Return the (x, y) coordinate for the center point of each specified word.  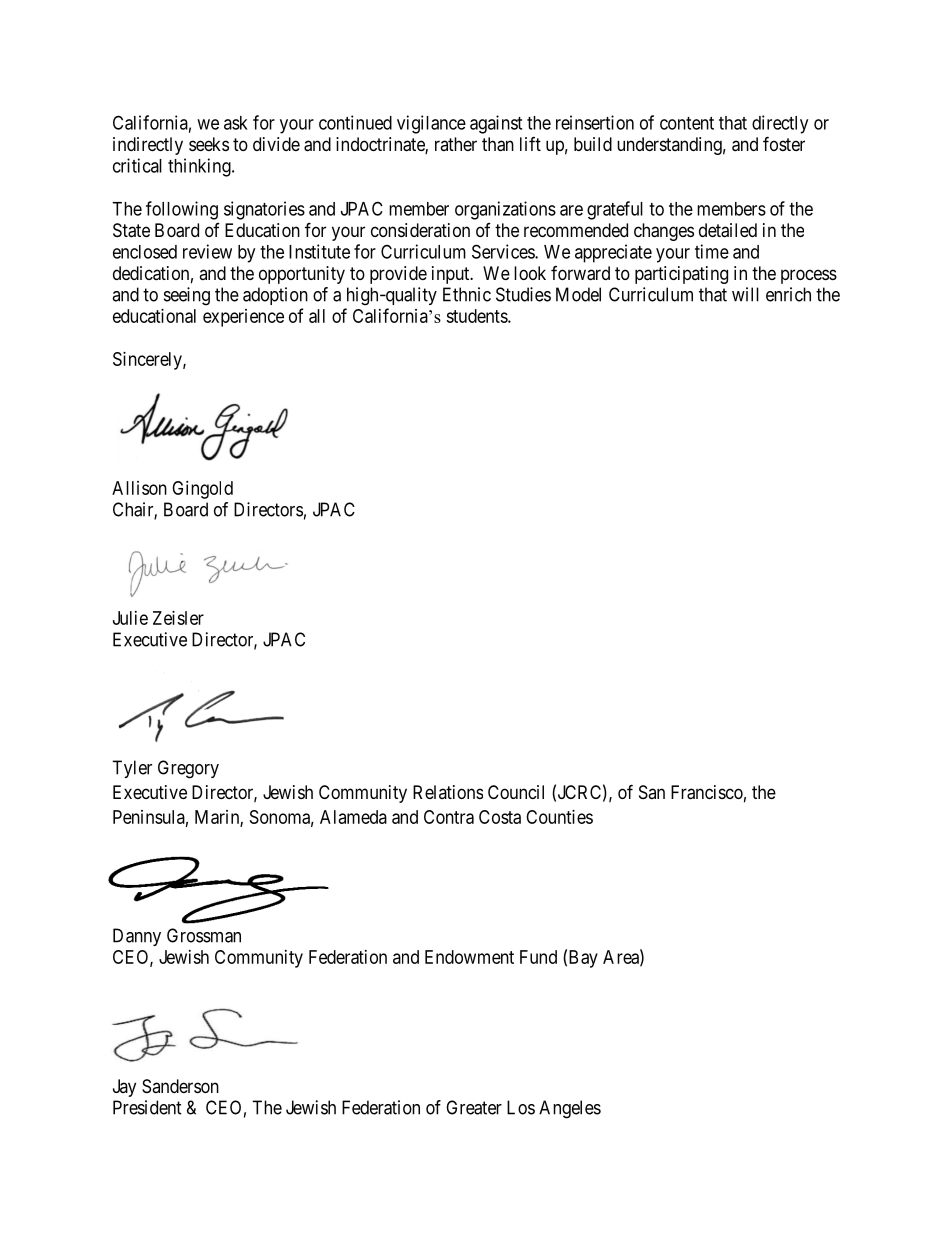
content (687, 123)
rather (456, 144)
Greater (474, 1107)
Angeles (570, 1109)
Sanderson (180, 1086)
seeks (209, 144)
